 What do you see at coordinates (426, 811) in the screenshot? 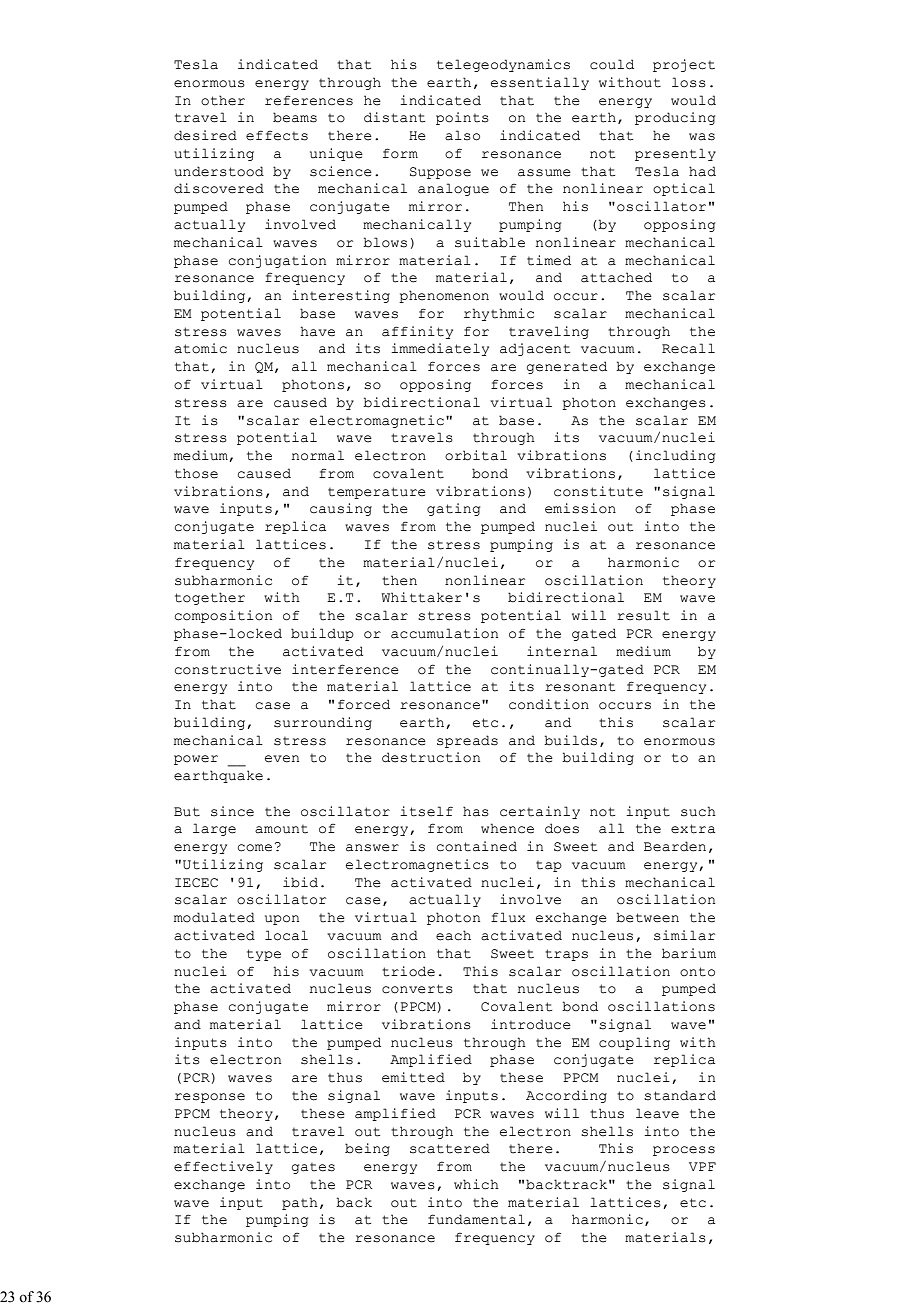
I see `itself` at bounding box center [426, 811].
